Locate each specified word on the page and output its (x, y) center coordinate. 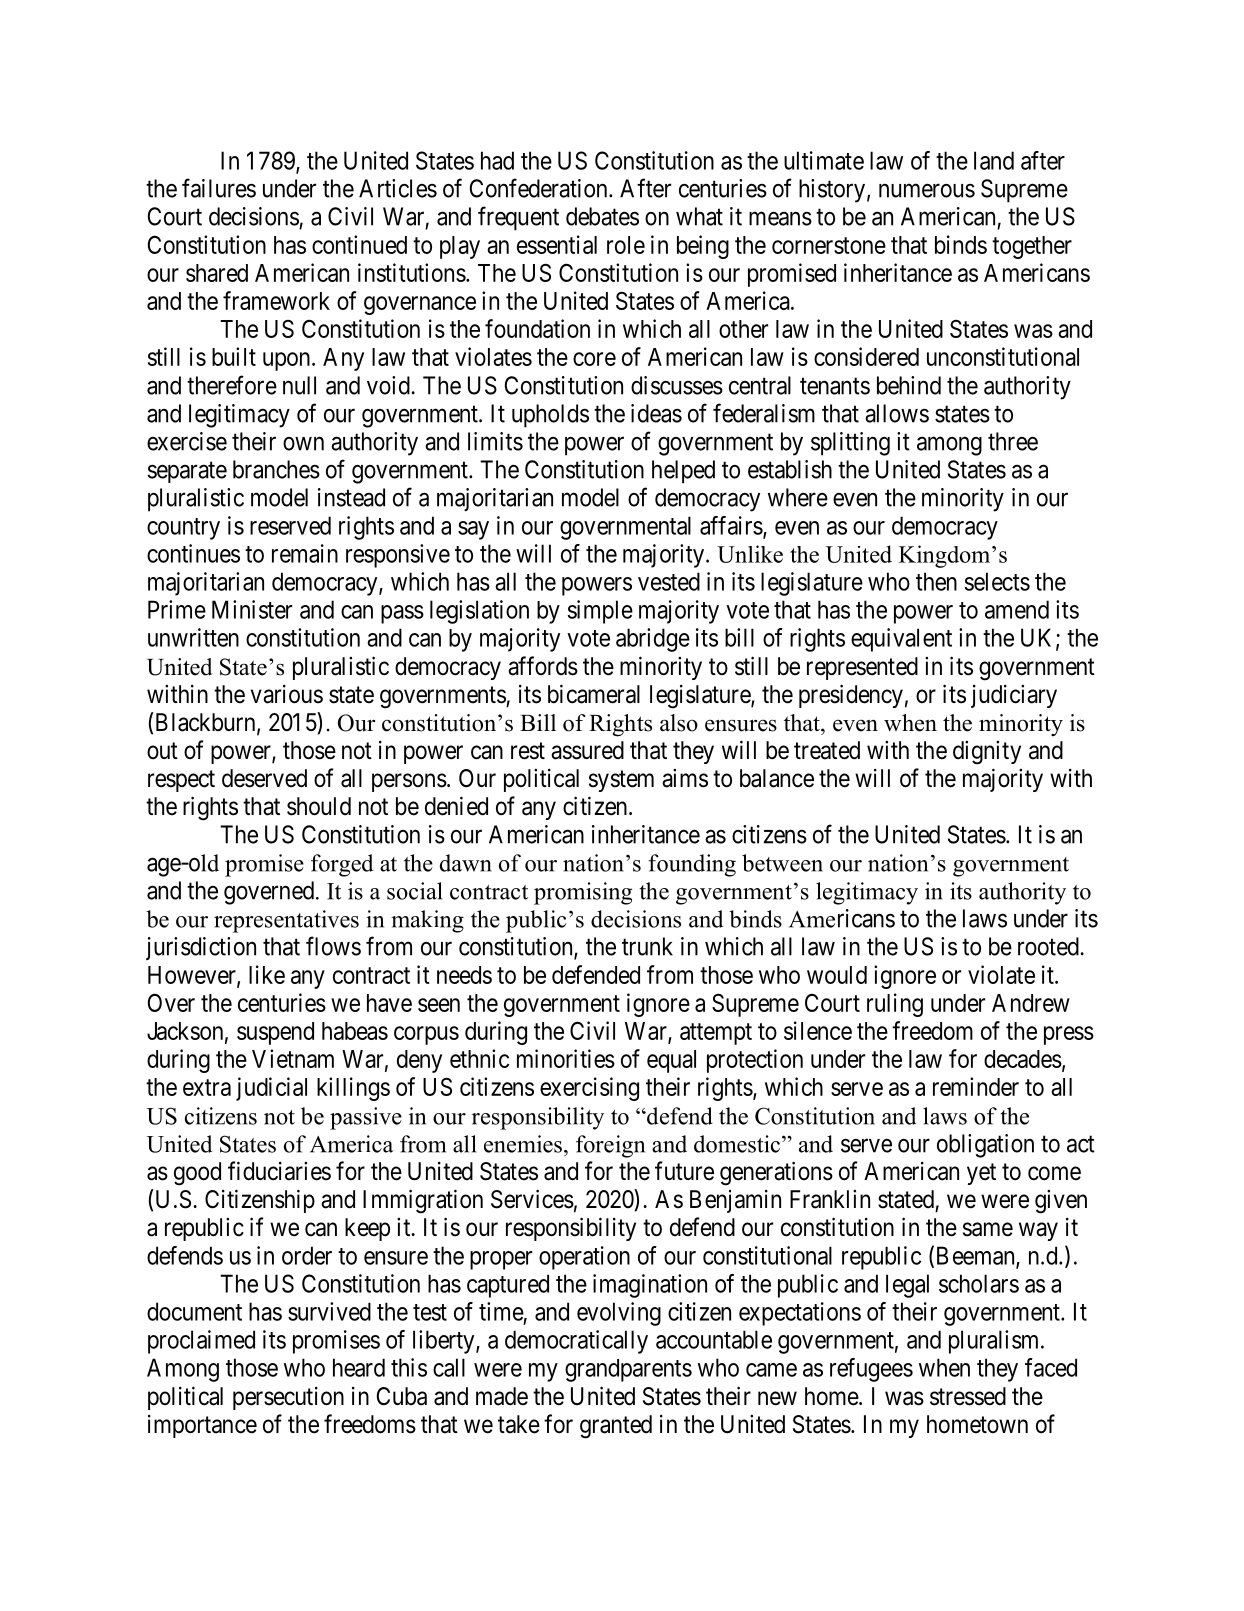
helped (683, 472)
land (994, 160)
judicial (271, 1089)
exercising (589, 1089)
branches (276, 469)
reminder (976, 1086)
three (1013, 441)
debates (602, 216)
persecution (288, 1398)
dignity (987, 753)
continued (359, 244)
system (621, 781)
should (319, 806)
